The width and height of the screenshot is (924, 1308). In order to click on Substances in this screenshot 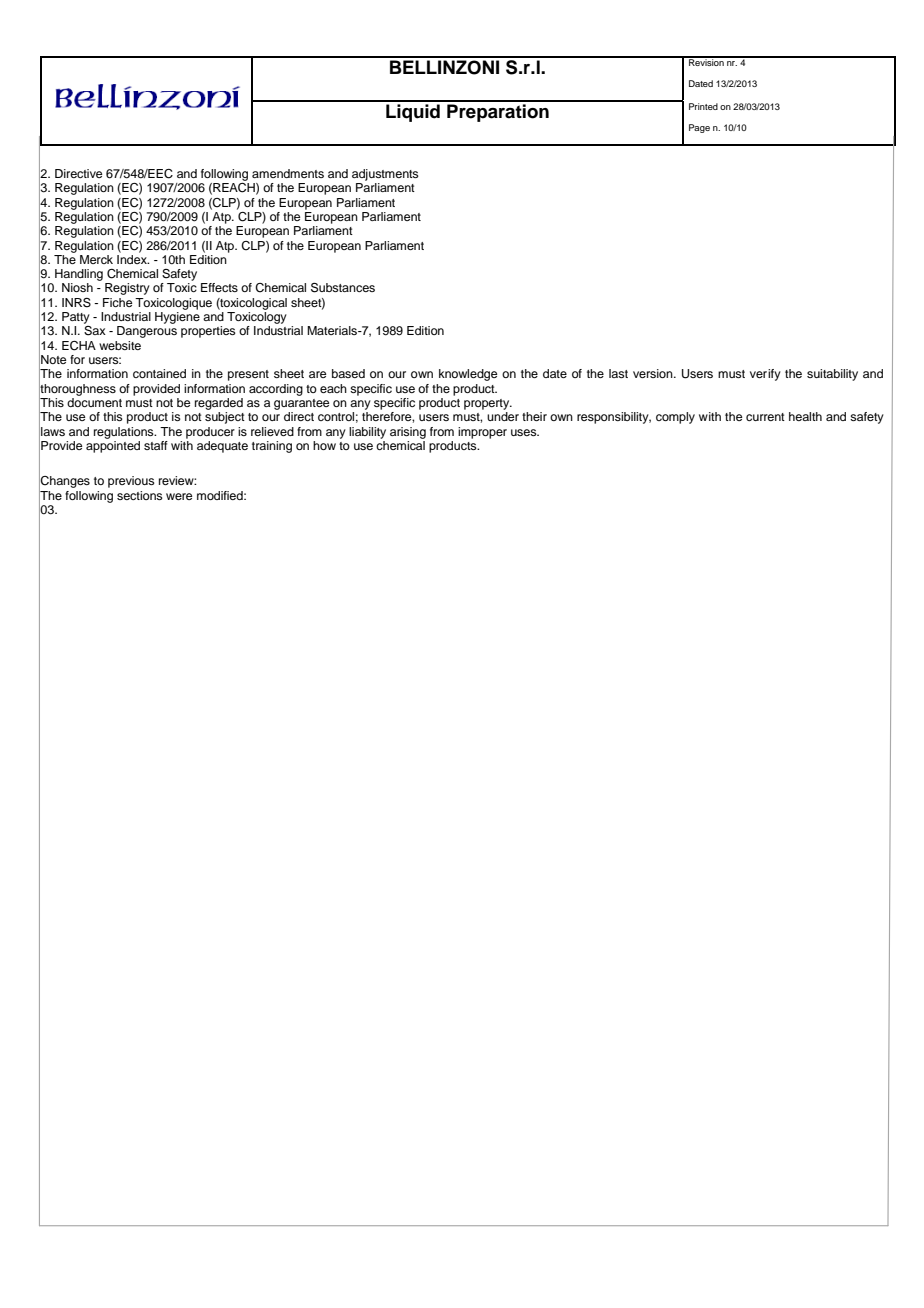, I will do `click(343, 288)`.
